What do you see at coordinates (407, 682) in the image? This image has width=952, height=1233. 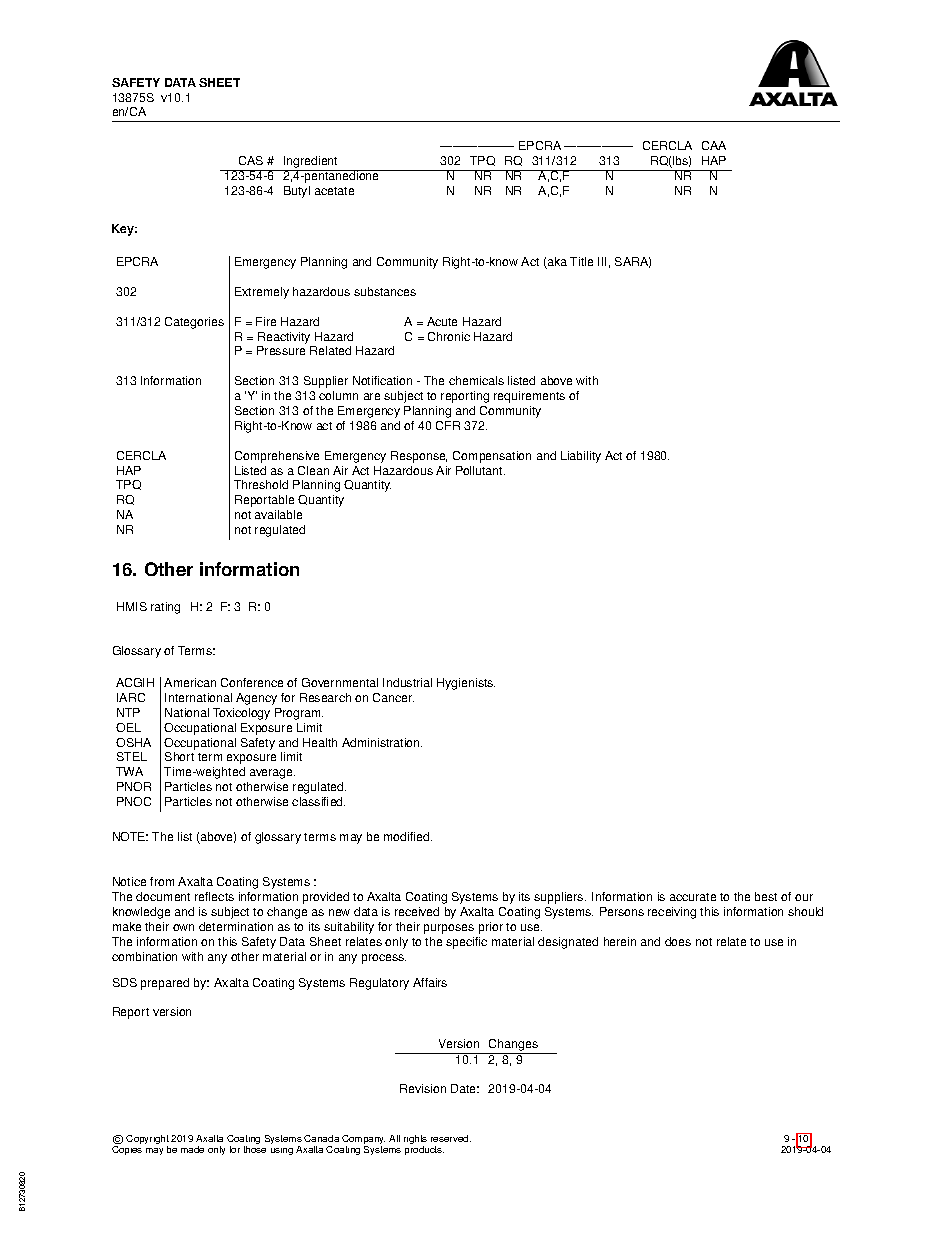 I see `Industrial` at bounding box center [407, 682].
